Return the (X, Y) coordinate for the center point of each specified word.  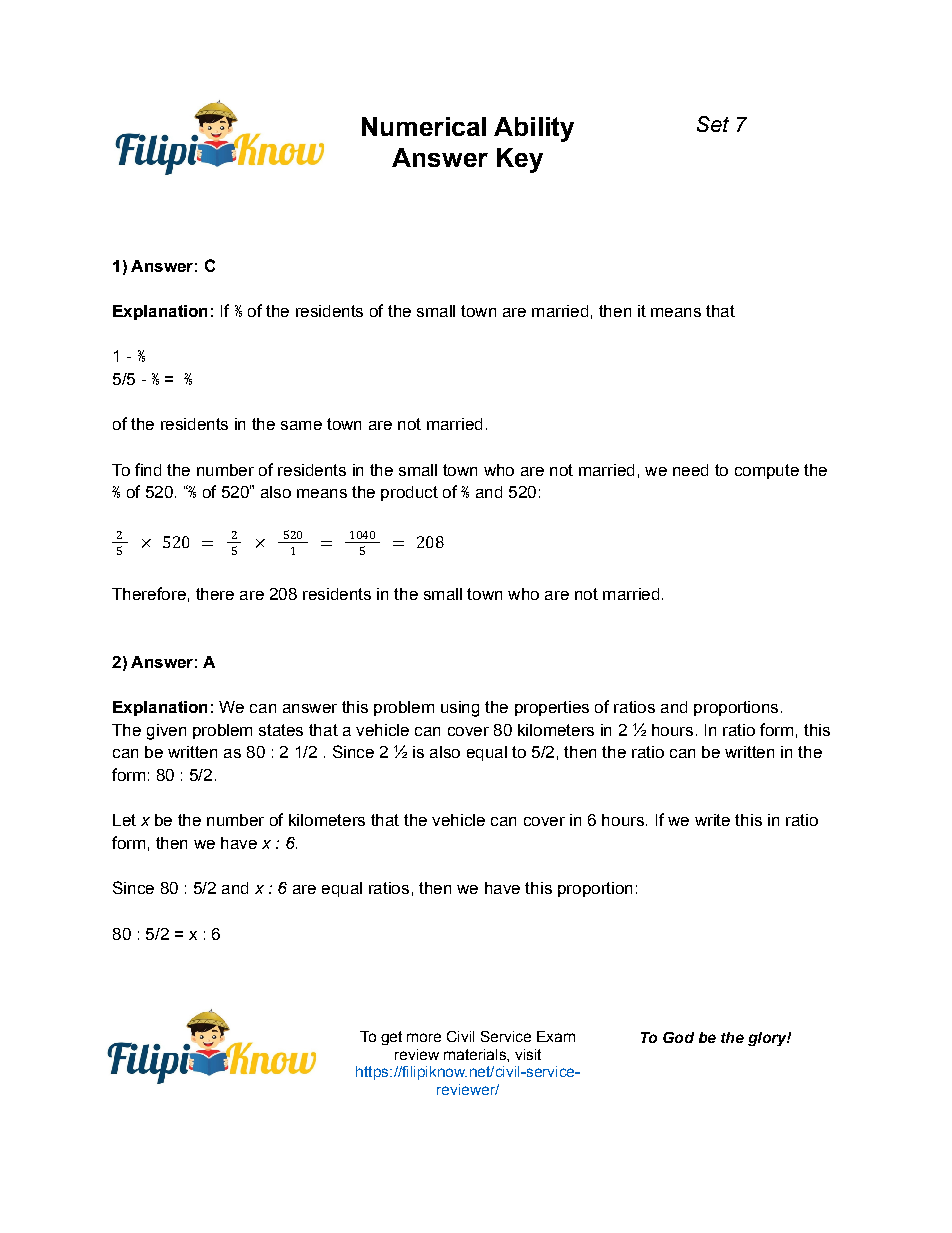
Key (520, 160)
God (678, 1037)
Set (713, 124)
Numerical (424, 126)
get (391, 1038)
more (424, 1037)
